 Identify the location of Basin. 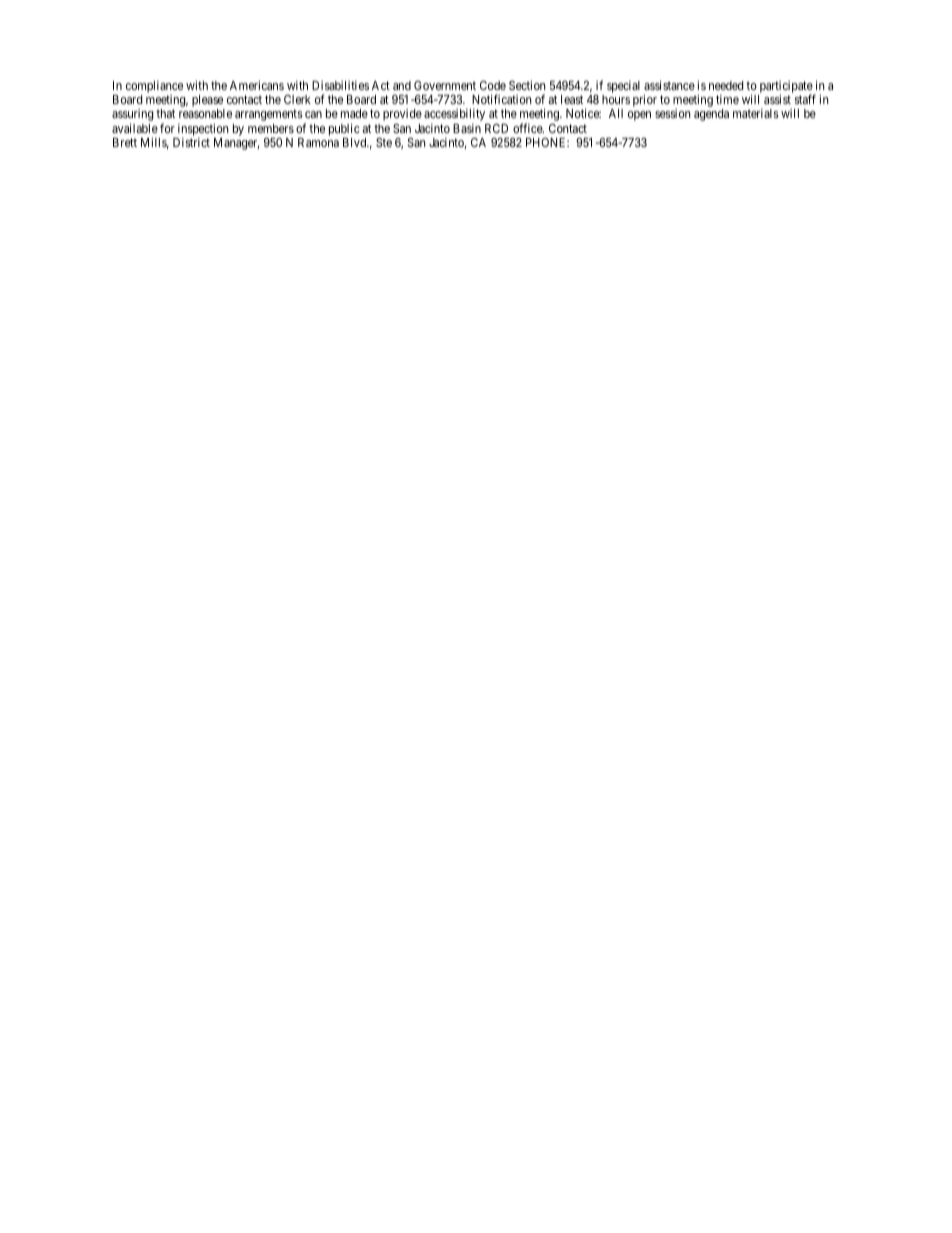
(467, 128).
